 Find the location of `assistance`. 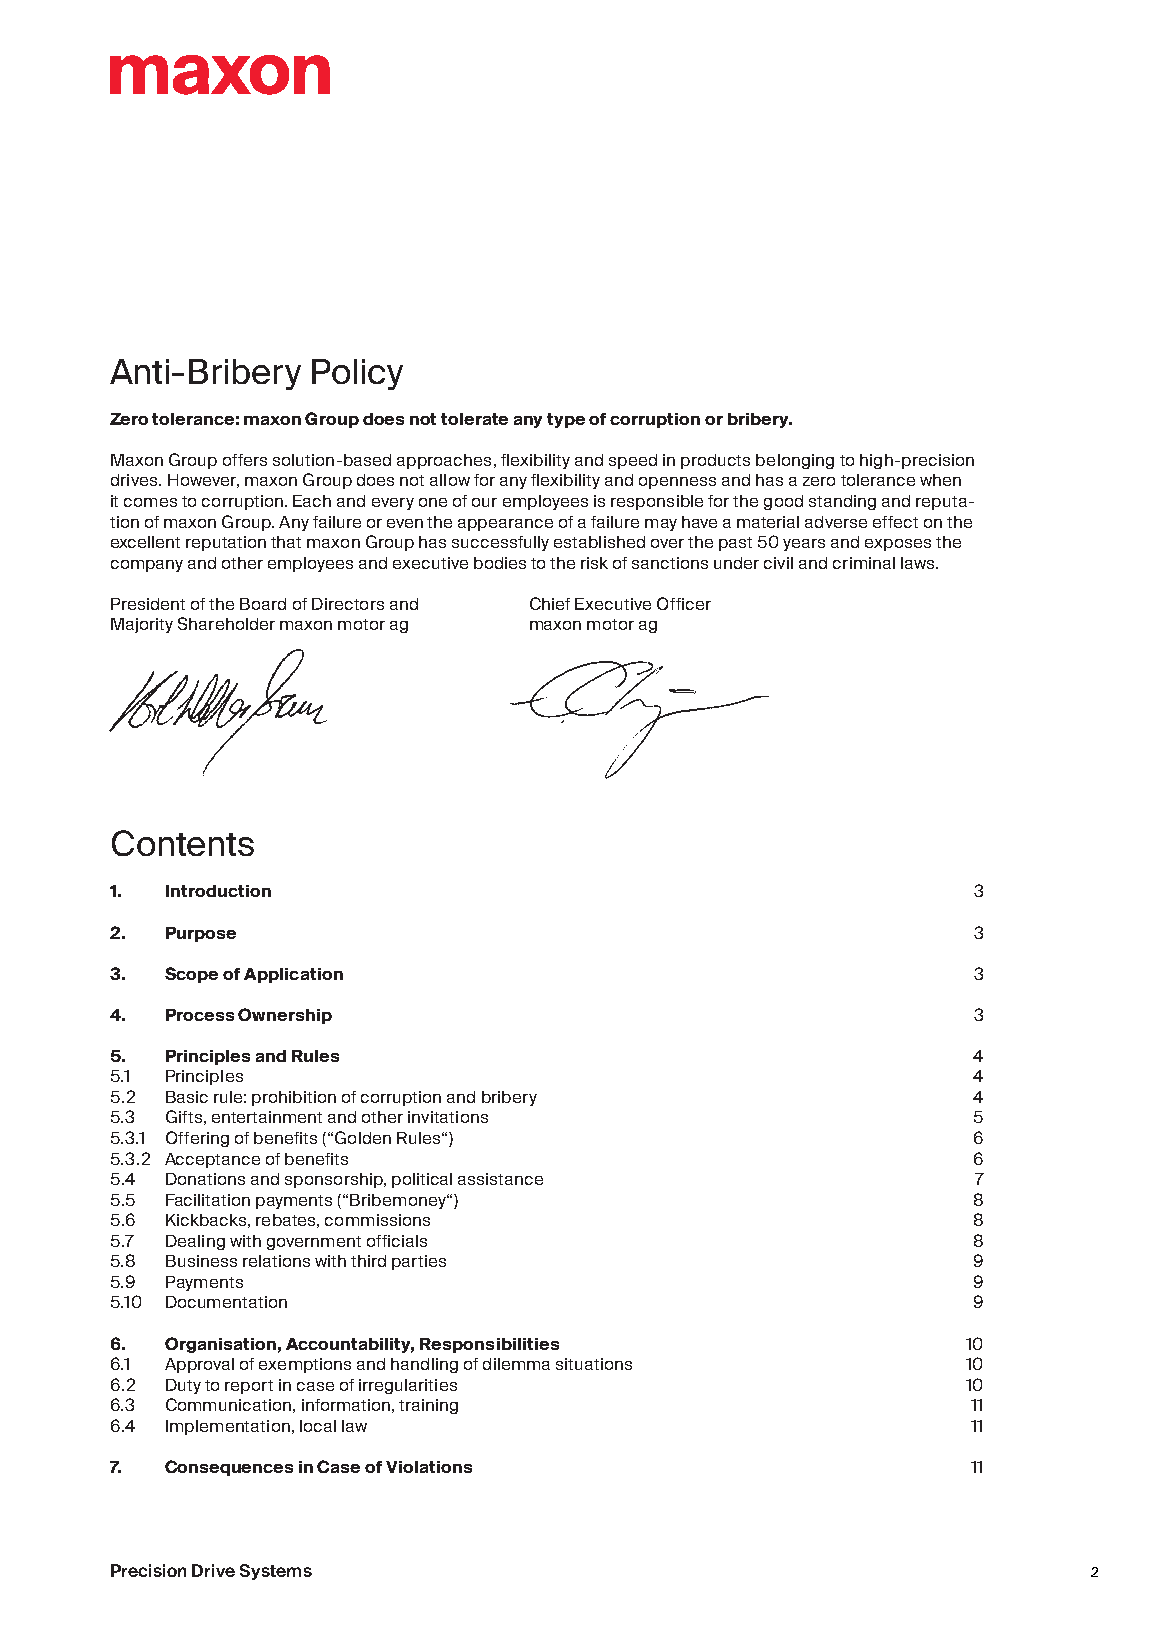

assistance is located at coordinates (500, 1179).
